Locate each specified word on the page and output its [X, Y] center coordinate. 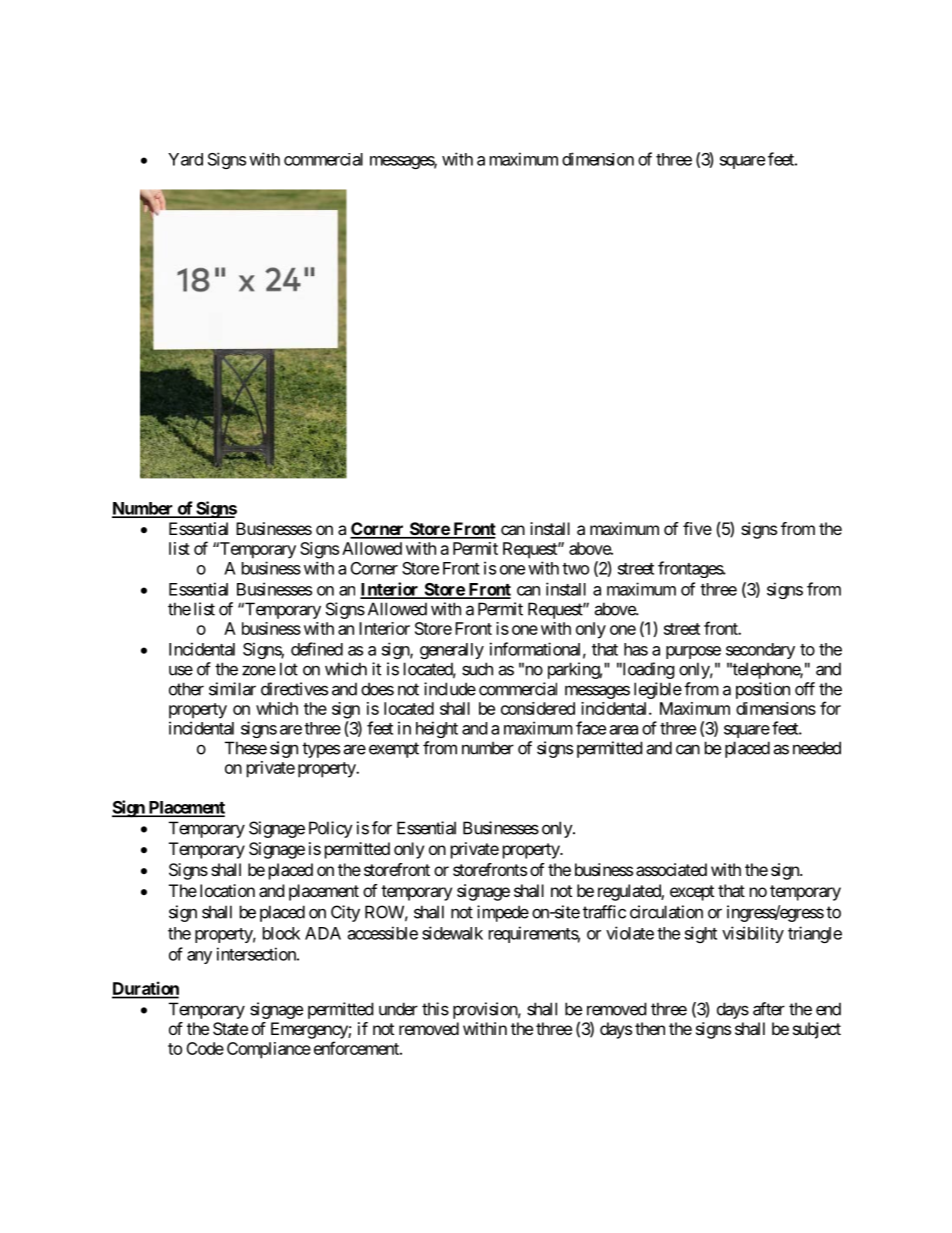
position [763, 690]
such [477, 669]
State [230, 1028]
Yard [185, 159]
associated [671, 869]
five [697, 528]
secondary [760, 651]
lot [289, 669]
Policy [331, 829]
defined [317, 649]
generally [452, 651]
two [575, 569]
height [437, 729]
